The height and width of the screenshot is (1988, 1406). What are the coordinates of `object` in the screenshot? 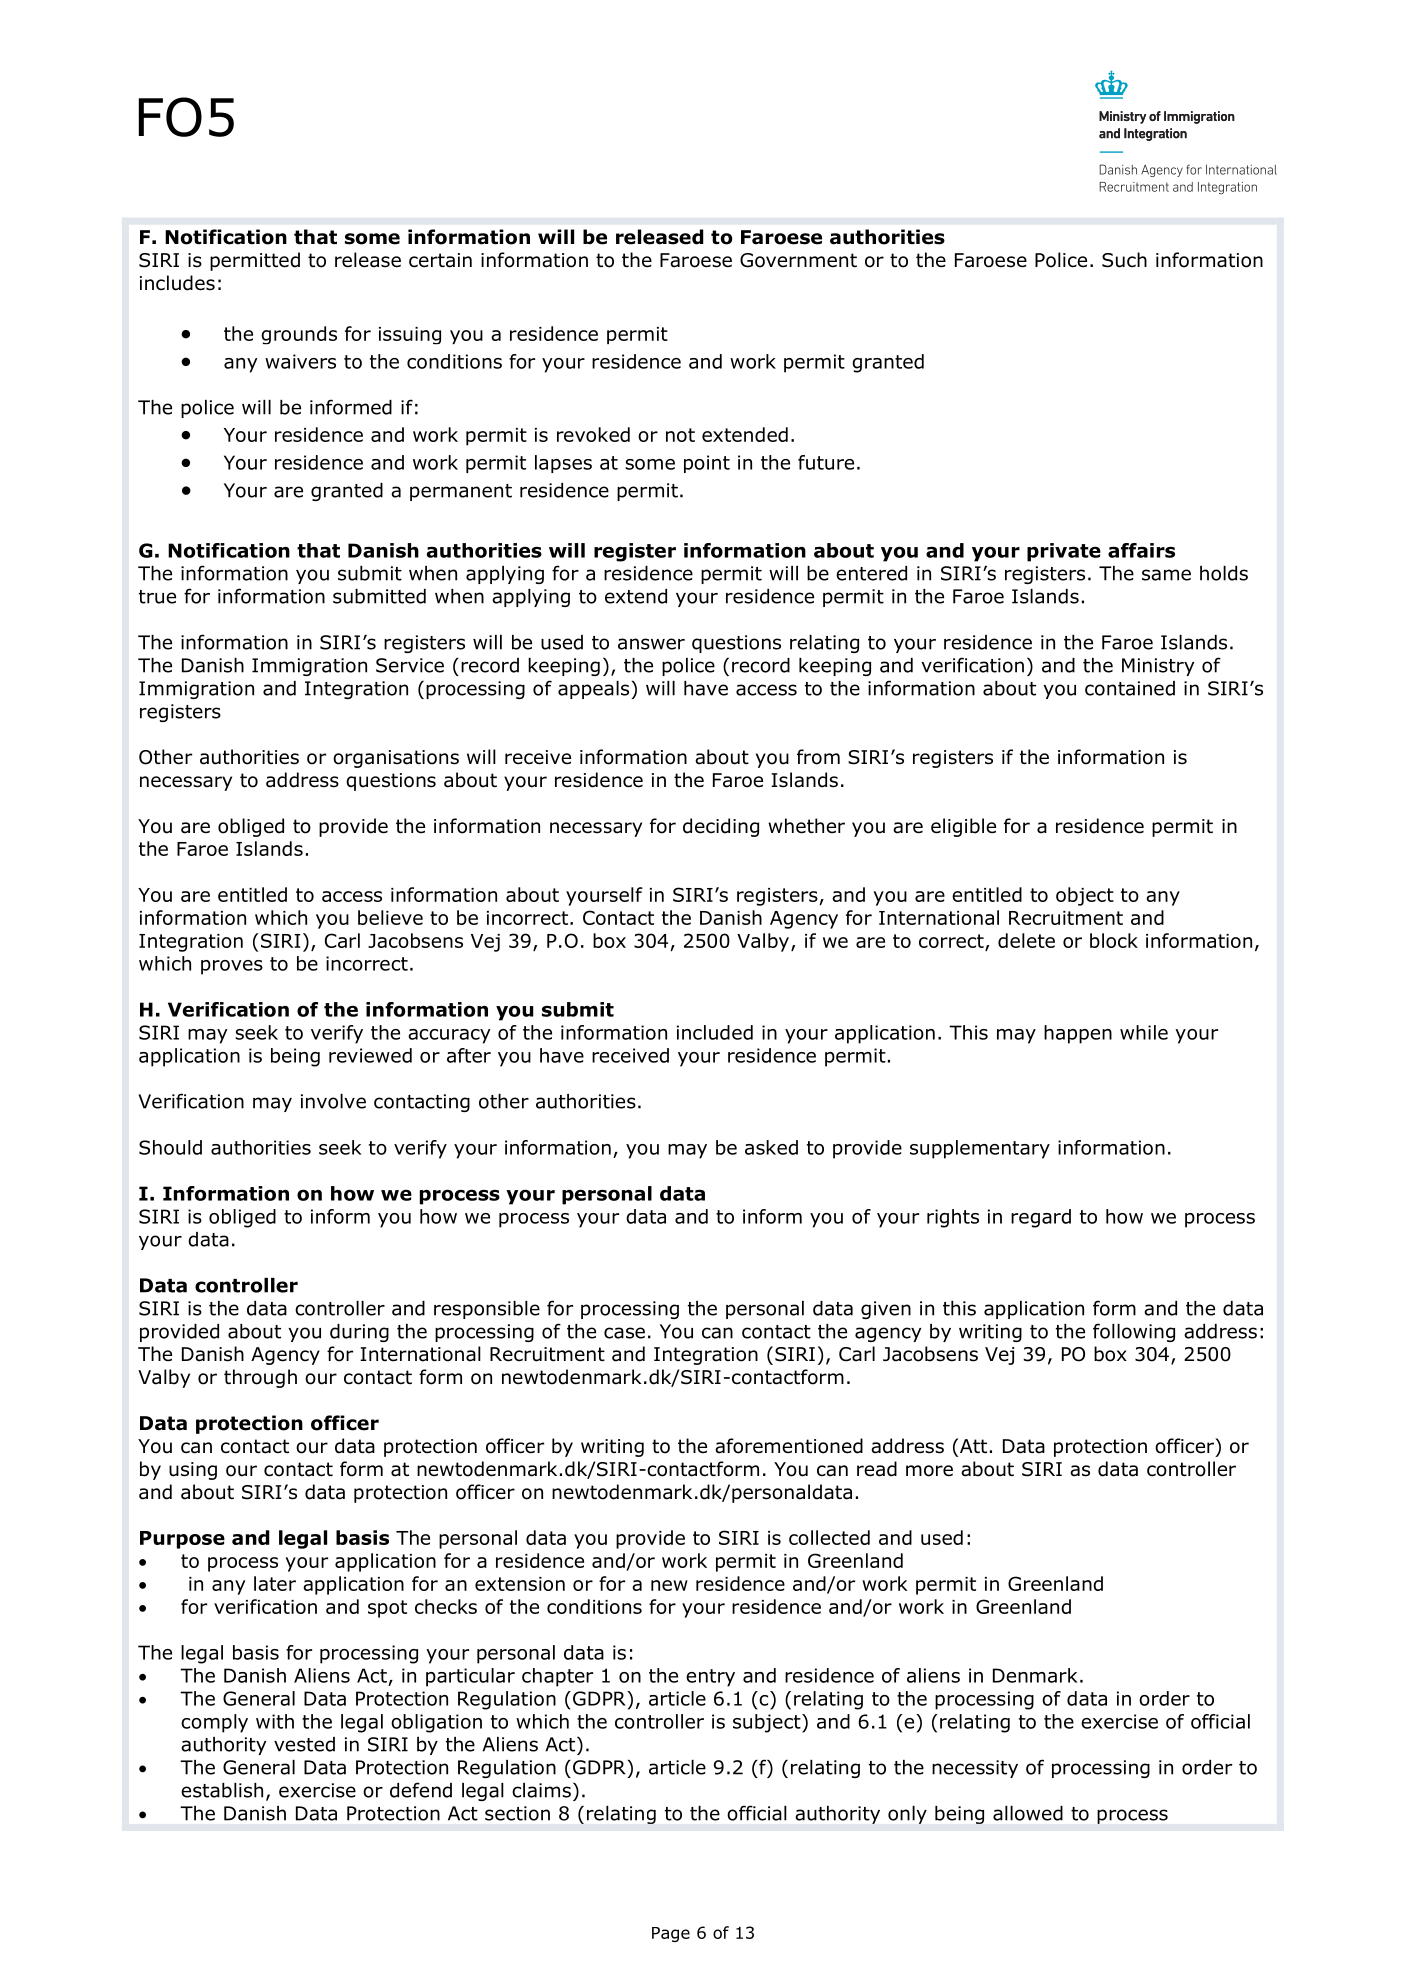 It's located at (1085, 896).
